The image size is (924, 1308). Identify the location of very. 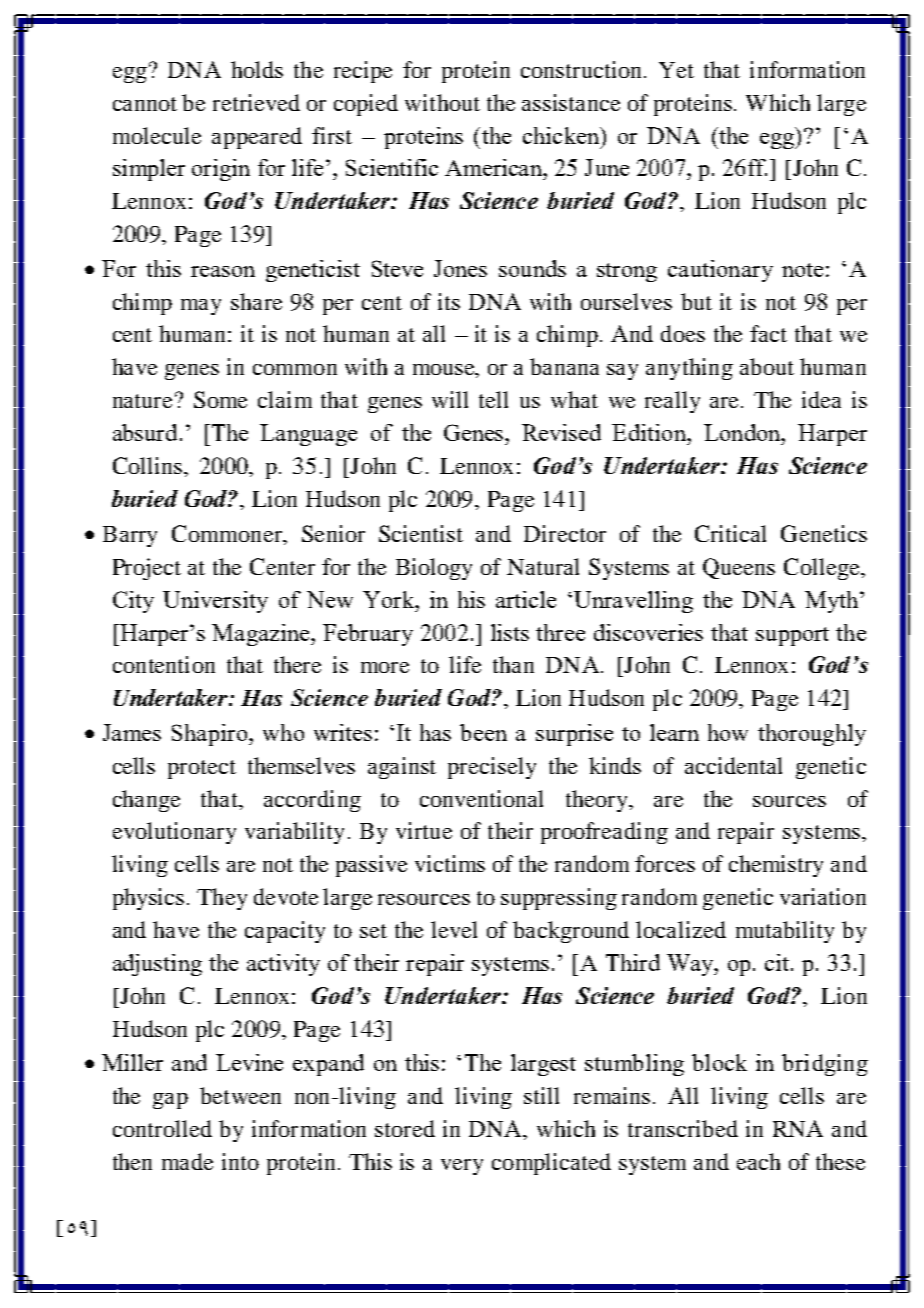
(462, 1167).
